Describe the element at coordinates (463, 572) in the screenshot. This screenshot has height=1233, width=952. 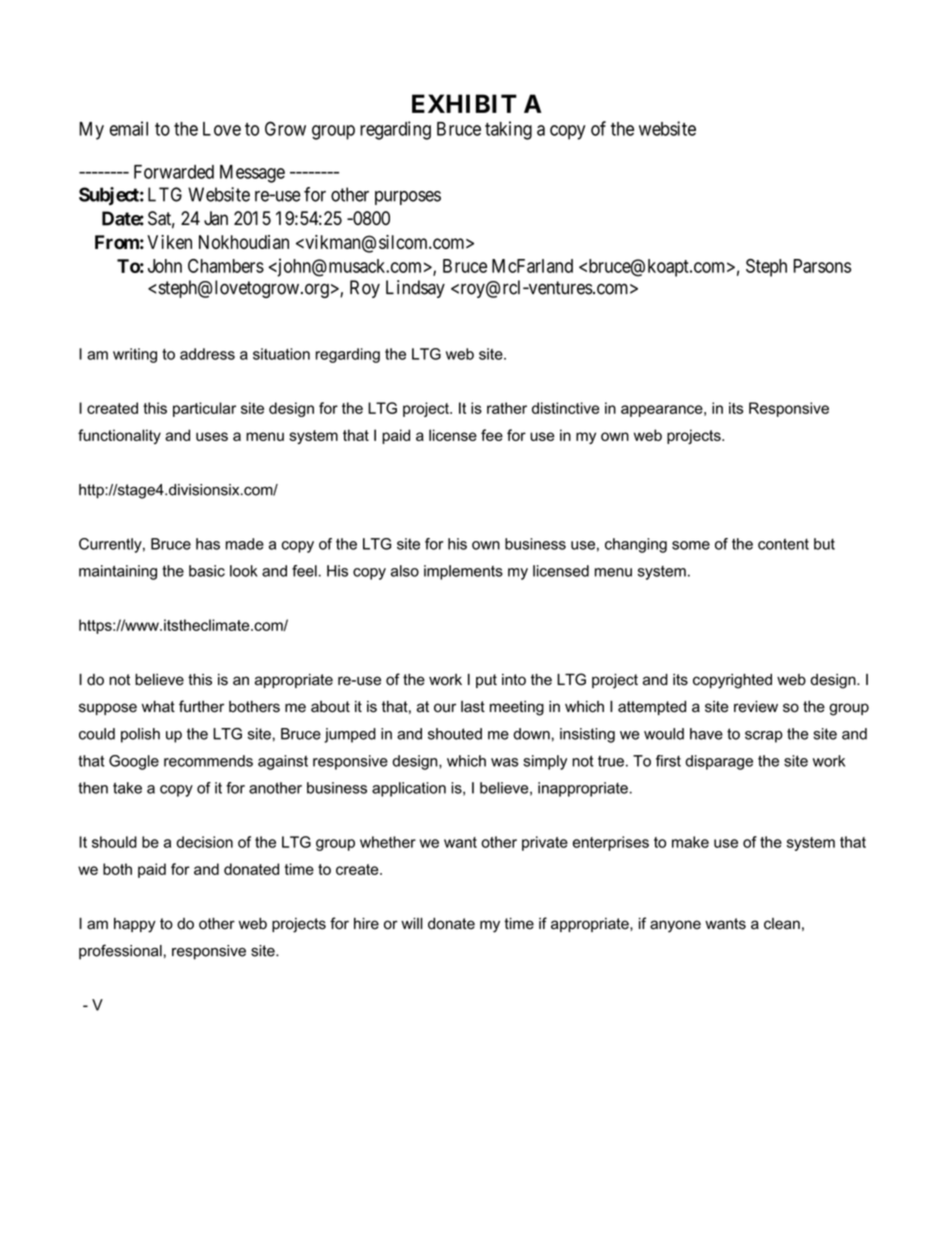
I see `implements` at that location.
